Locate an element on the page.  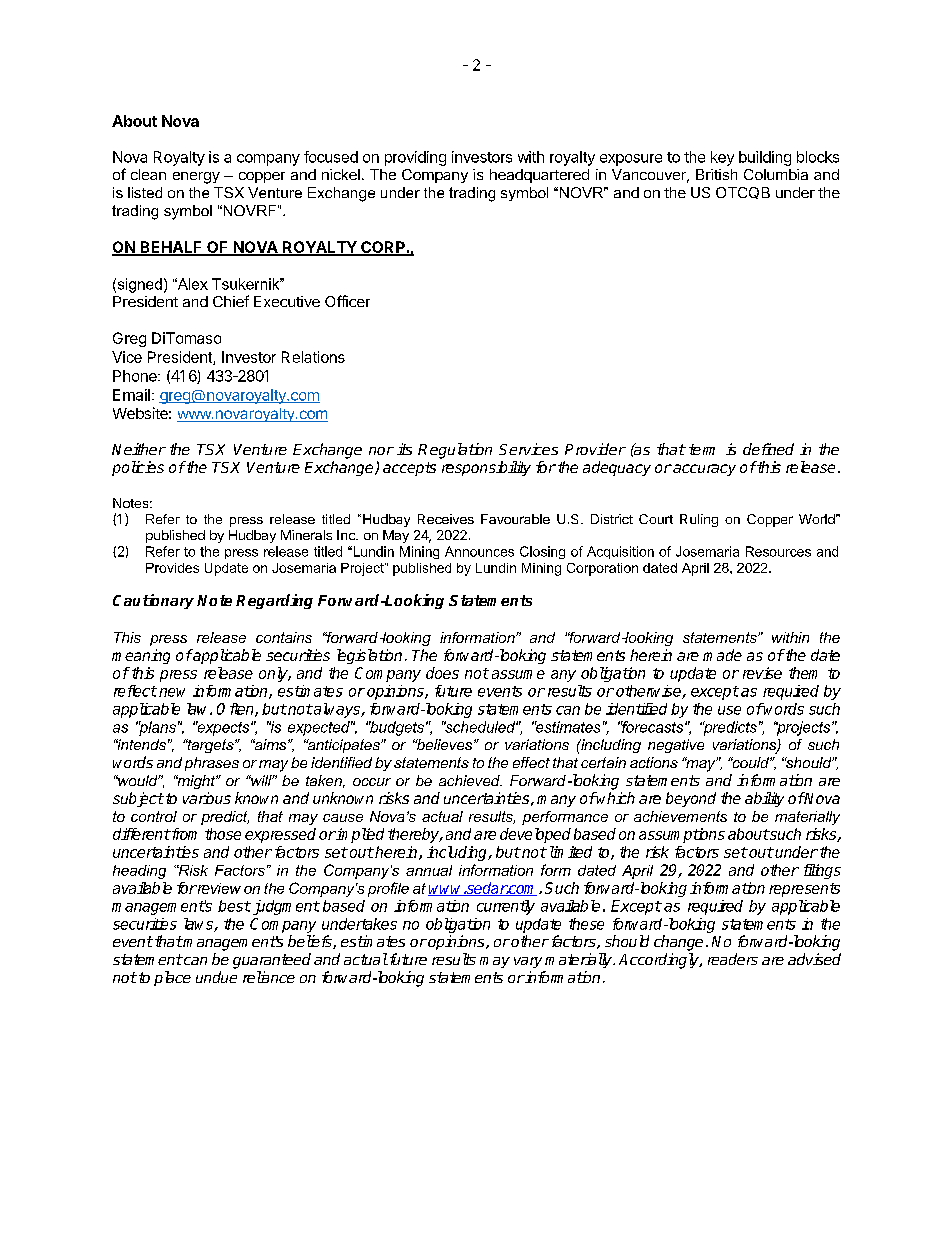
Neither is located at coordinates (139, 449).
